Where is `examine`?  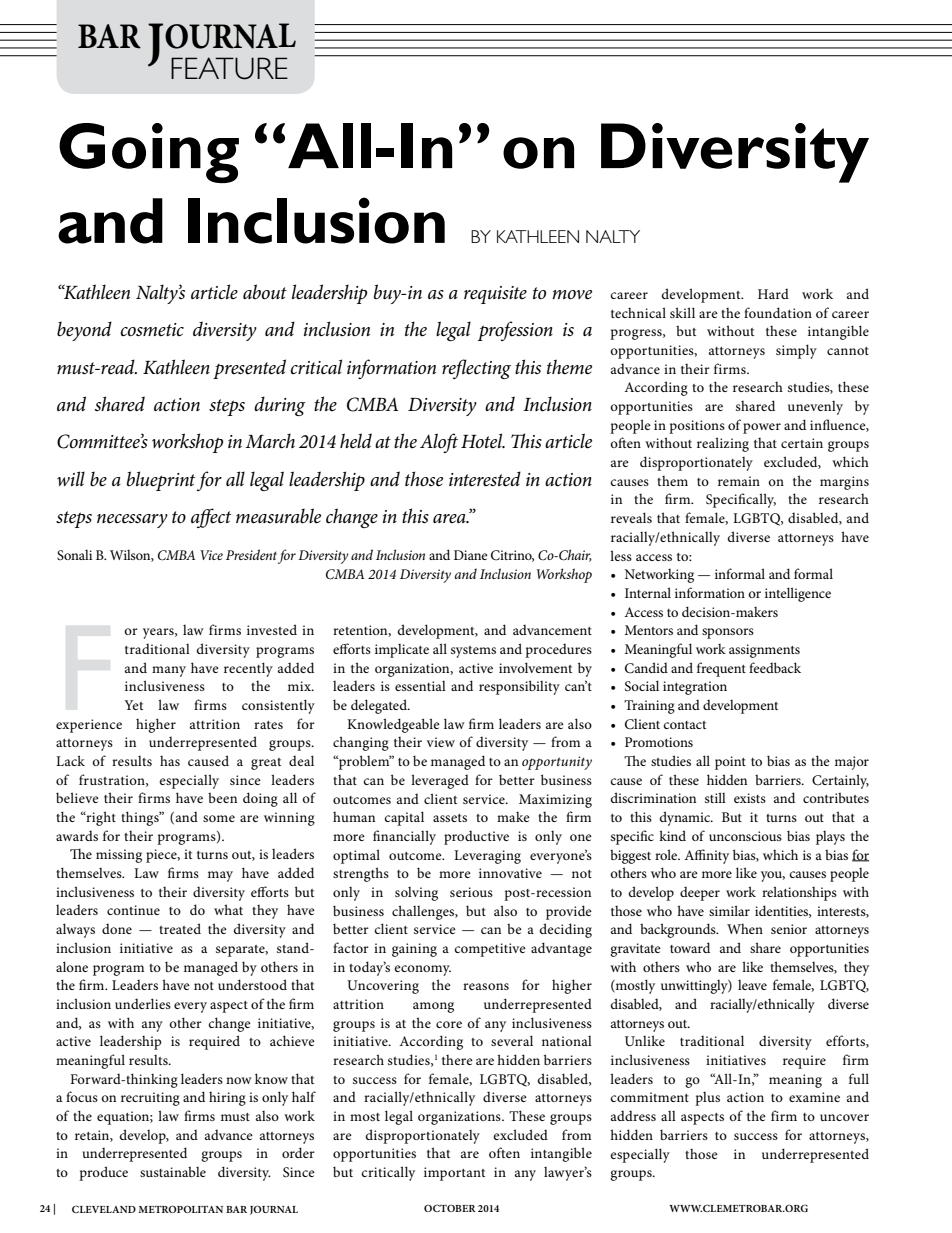
examine is located at coordinates (814, 1097).
